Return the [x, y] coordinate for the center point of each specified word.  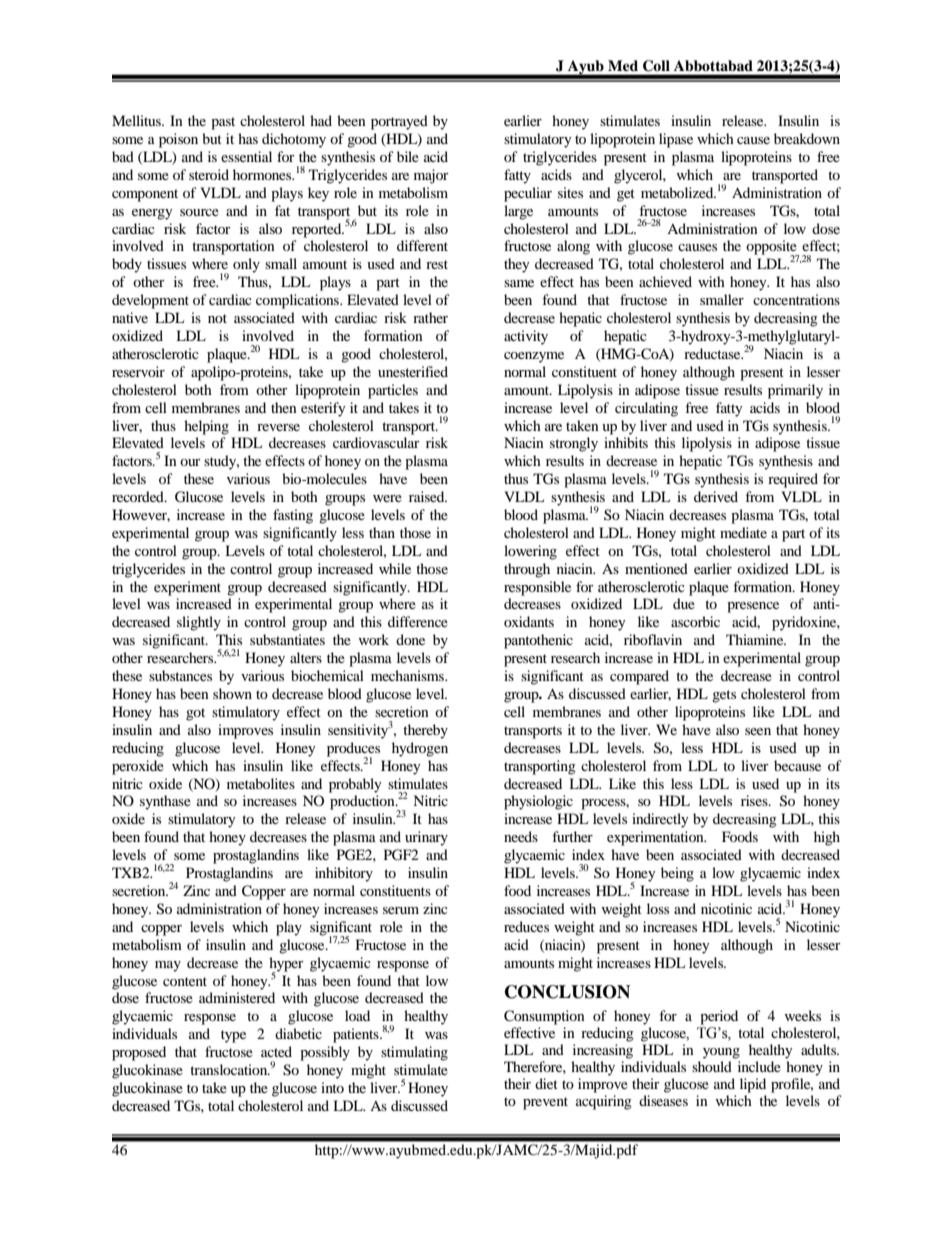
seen [758, 731]
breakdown [807, 138]
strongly [574, 444]
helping [206, 427]
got [195, 714]
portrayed [399, 122]
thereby [425, 731]
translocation [229, 1069]
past [223, 123]
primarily [795, 391]
